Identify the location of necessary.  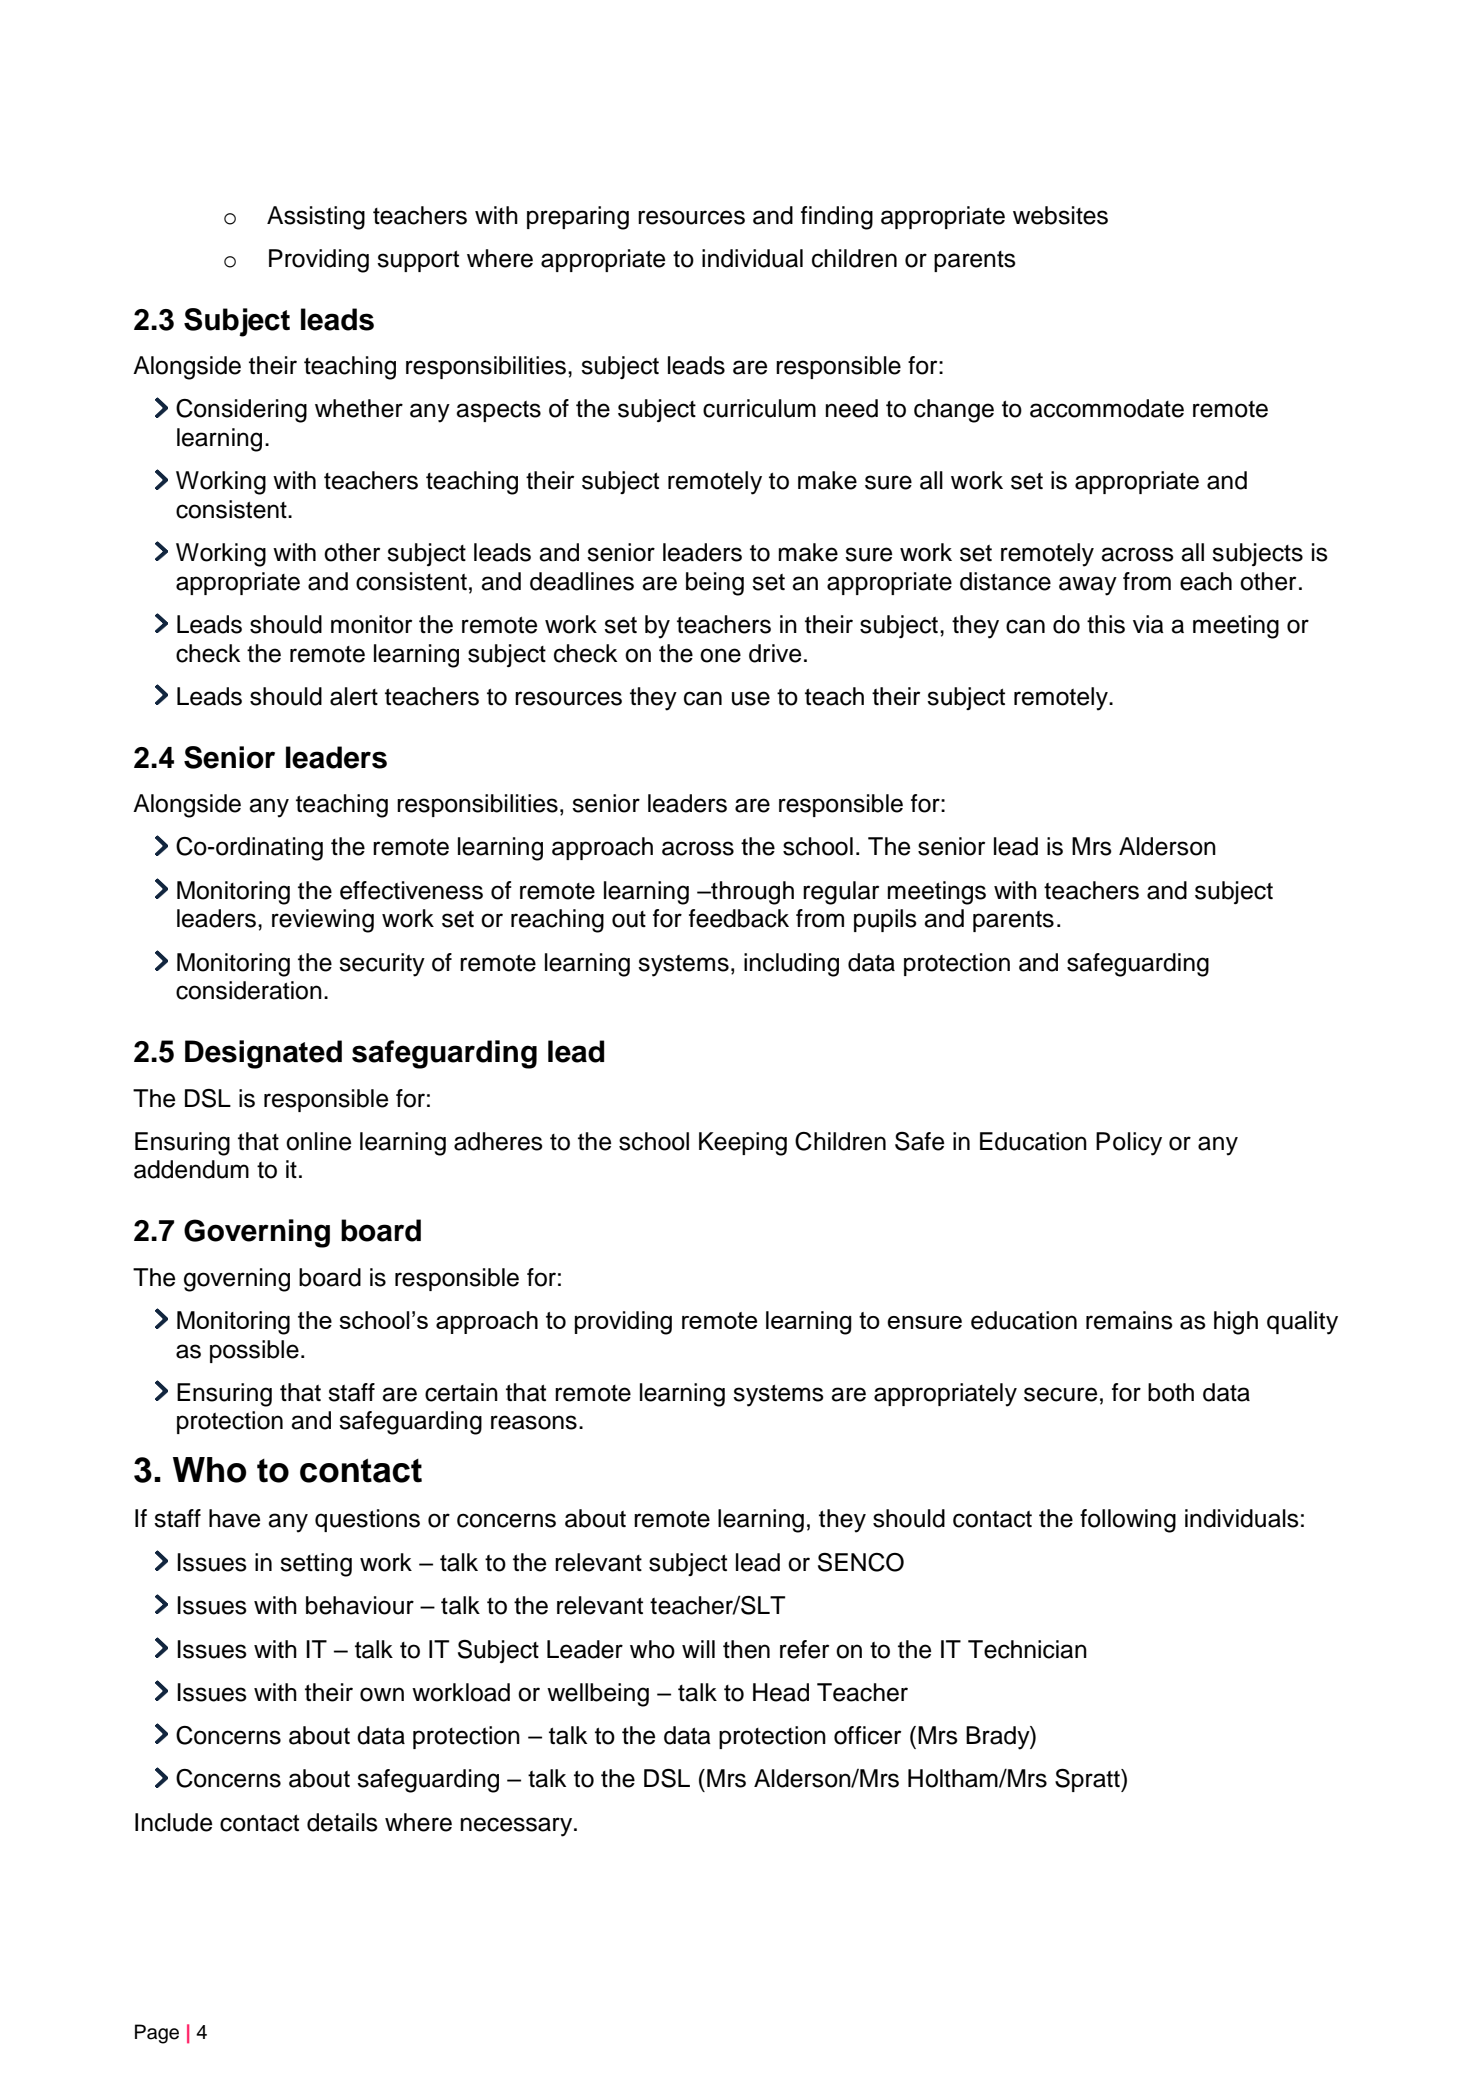
(518, 1827).
